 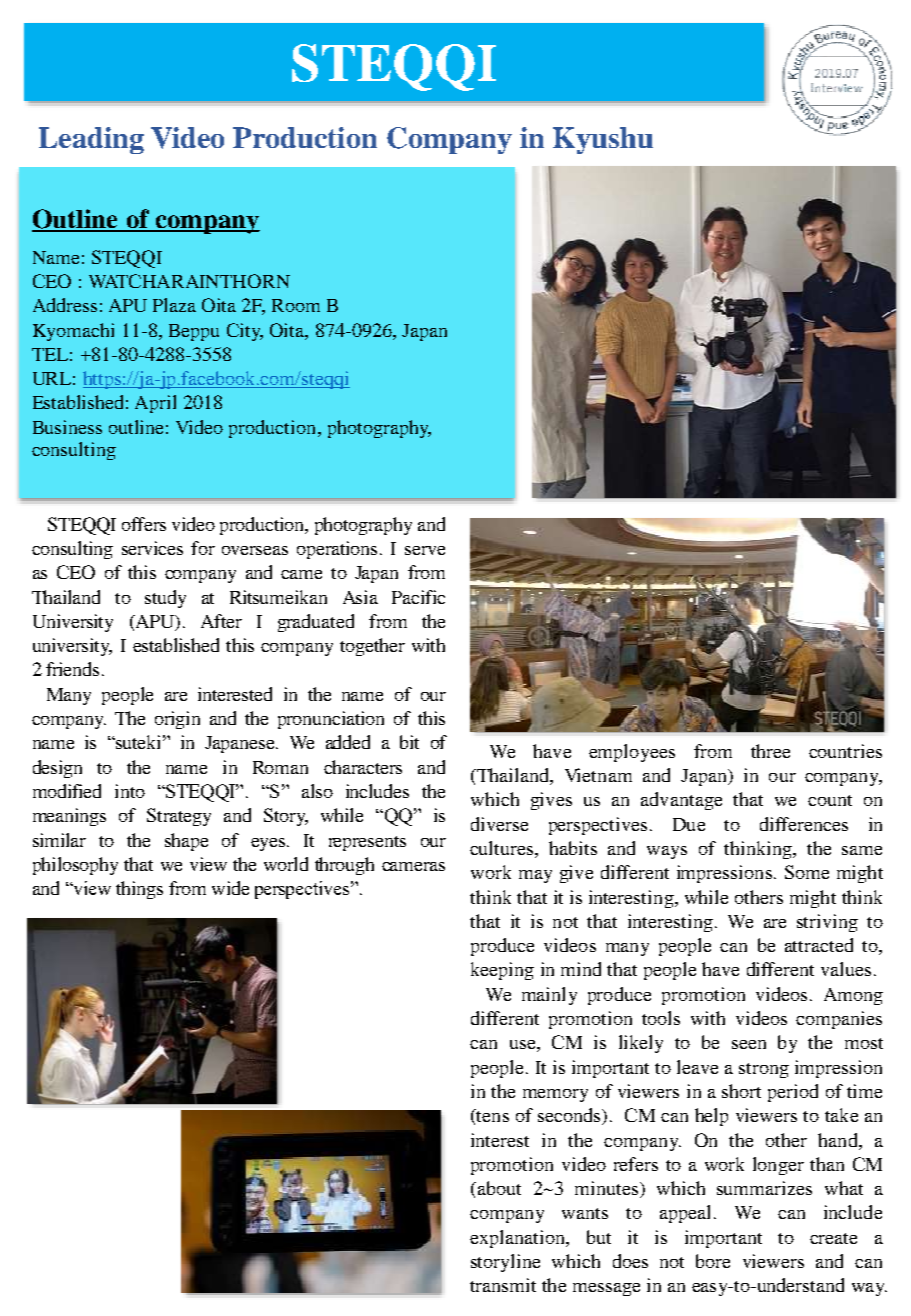 What do you see at coordinates (503, 1285) in the screenshot?
I see `transmit` at bounding box center [503, 1285].
